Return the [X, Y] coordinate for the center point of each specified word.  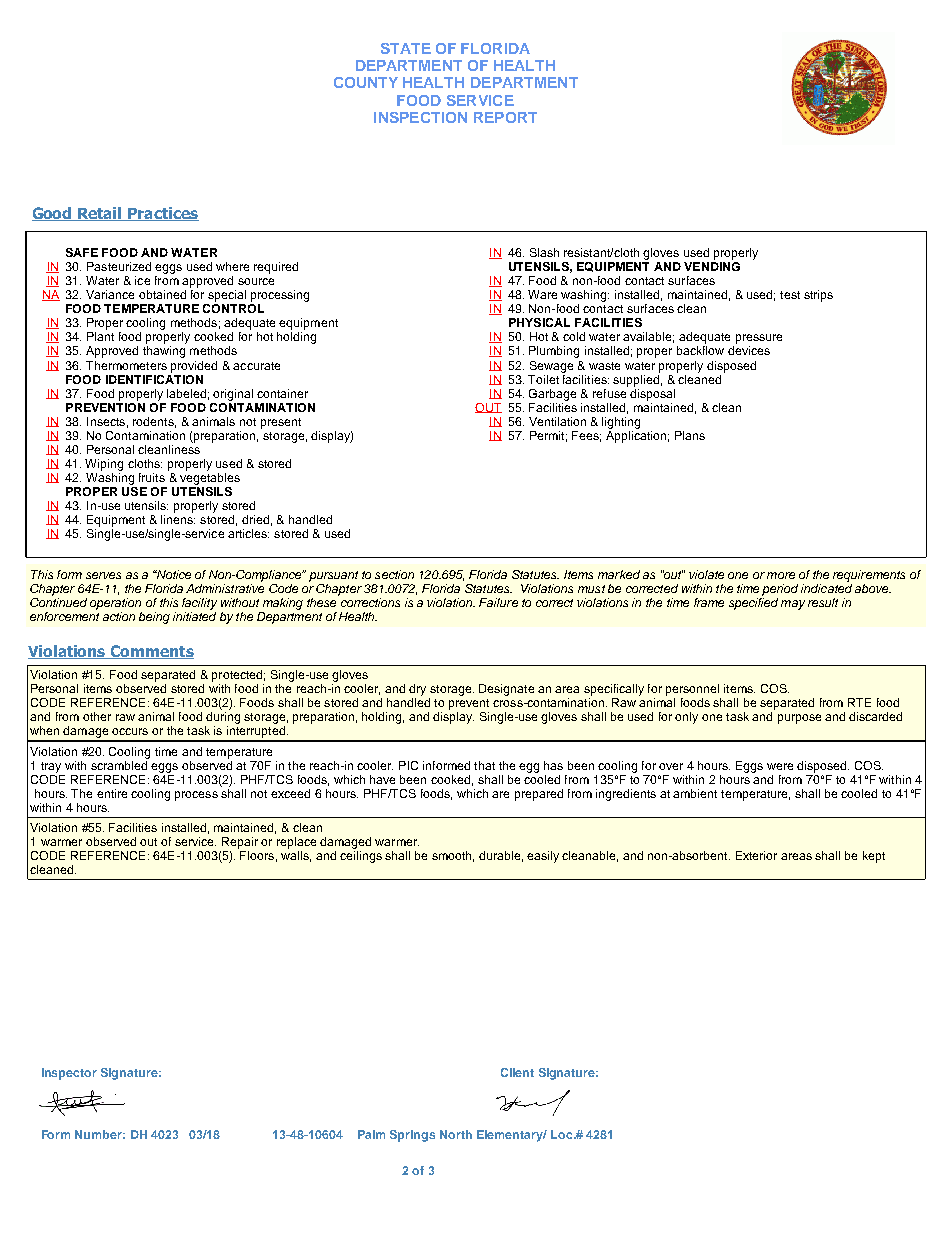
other [97, 716]
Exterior [756, 855]
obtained [162, 294]
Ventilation [557, 421]
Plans [690, 435]
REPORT [505, 117]
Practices [162, 214]
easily [543, 857]
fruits [152, 477]
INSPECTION [420, 117]
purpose [799, 719]
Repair [240, 843]
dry [417, 690]
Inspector [69, 1074]
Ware [542, 294]
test [790, 295]
